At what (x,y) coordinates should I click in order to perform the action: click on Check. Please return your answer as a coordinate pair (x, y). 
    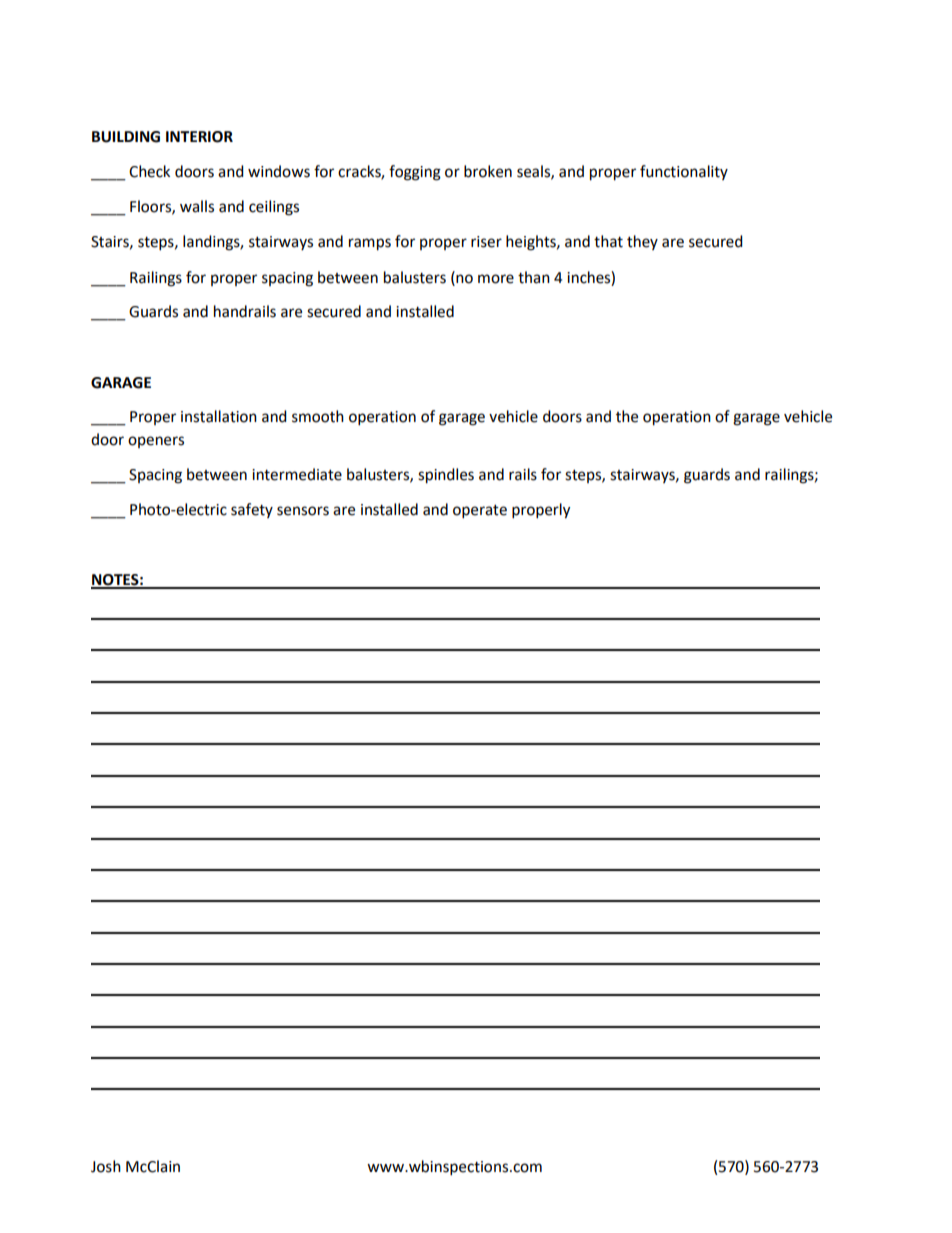
    Looking at the image, I should click on (149, 171).
